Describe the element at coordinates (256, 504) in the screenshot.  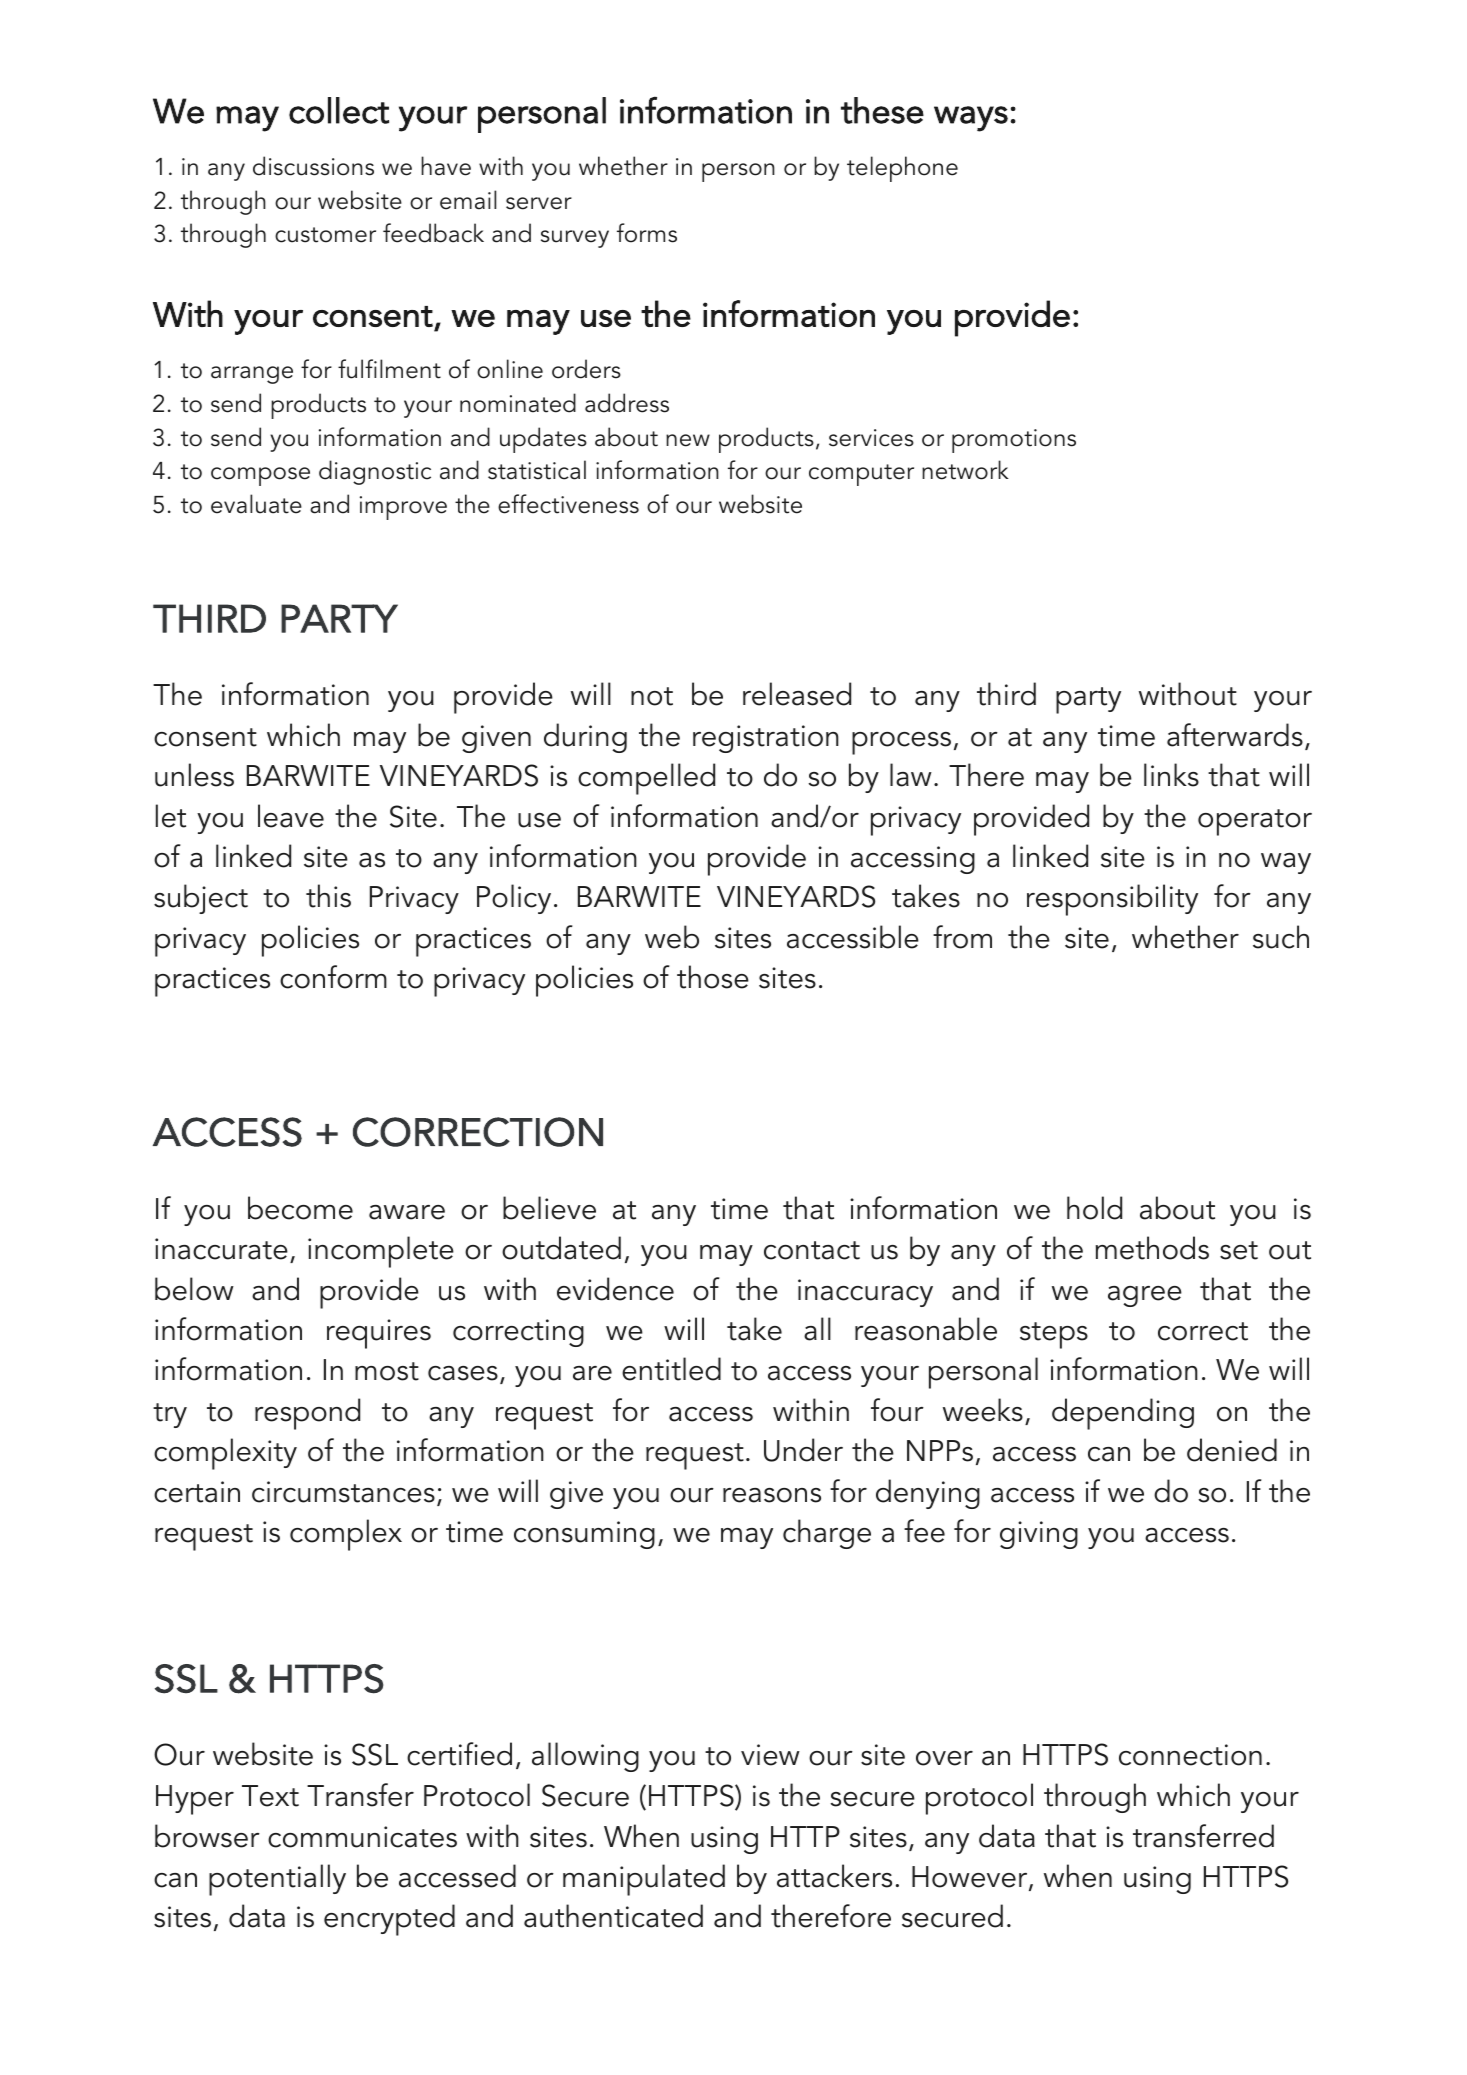
I see `evaluate` at that location.
